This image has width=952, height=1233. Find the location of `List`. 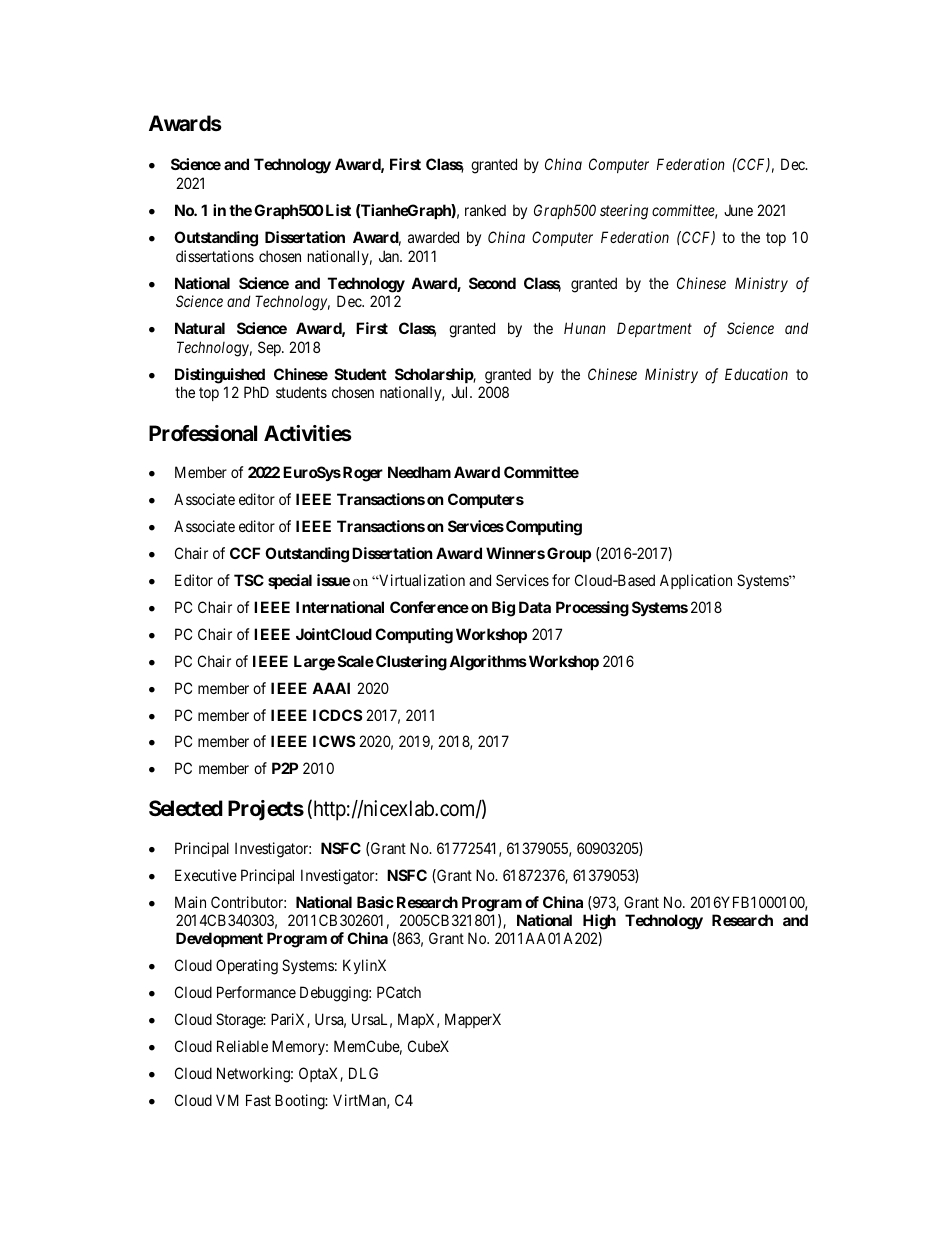

List is located at coordinates (337, 210).
